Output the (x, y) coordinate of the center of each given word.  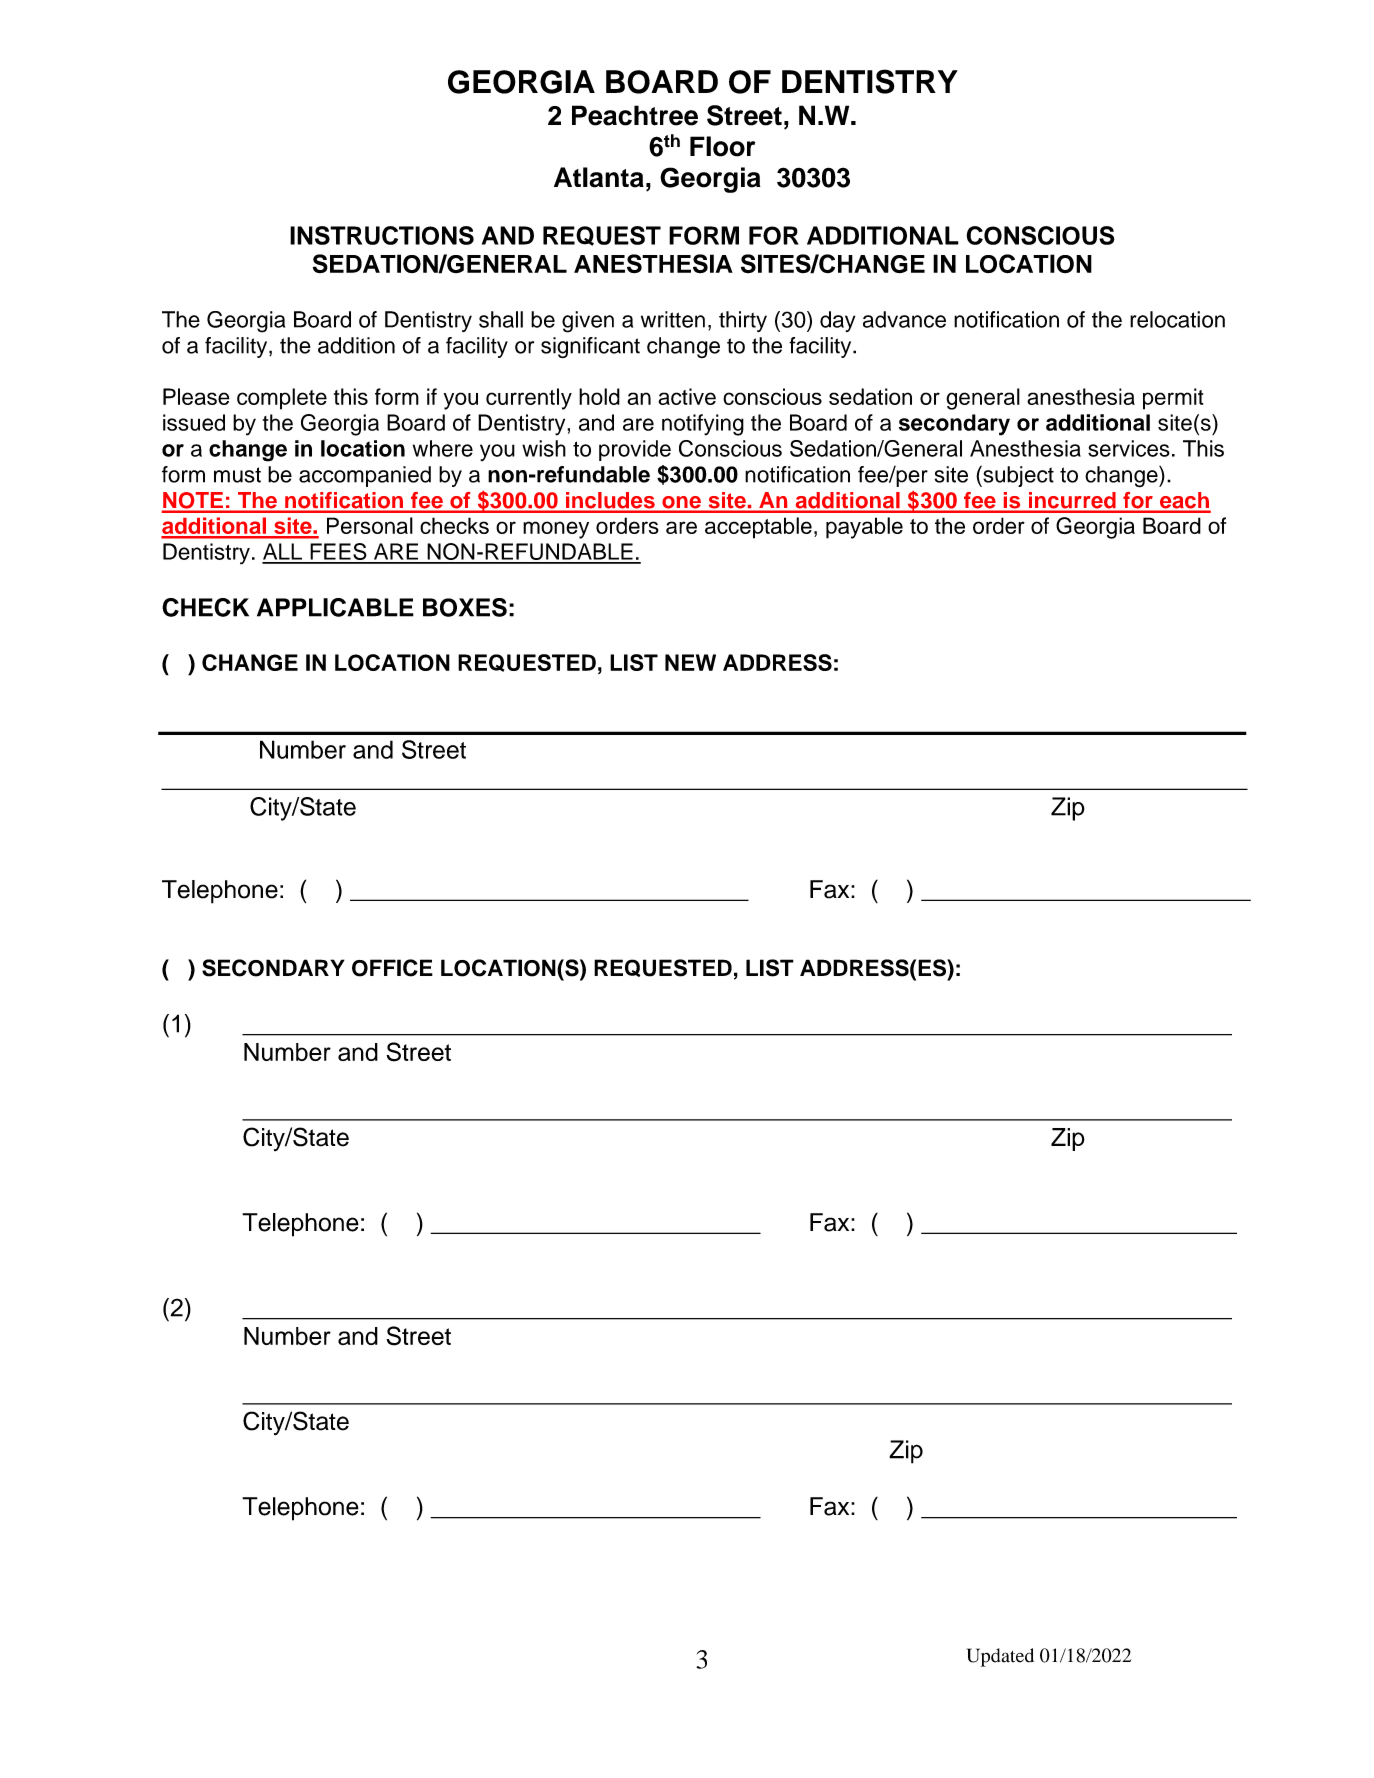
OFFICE (392, 968)
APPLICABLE (335, 607)
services (1129, 448)
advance (904, 319)
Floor (722, 146)
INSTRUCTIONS (382, 235)
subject (1017, 476)
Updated (1000, 1657)
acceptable (758, 528)
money (556, 530)
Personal (370, 525)
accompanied (365, 476)
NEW (690, 662)
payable (864, 528)
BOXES (465, 607)
